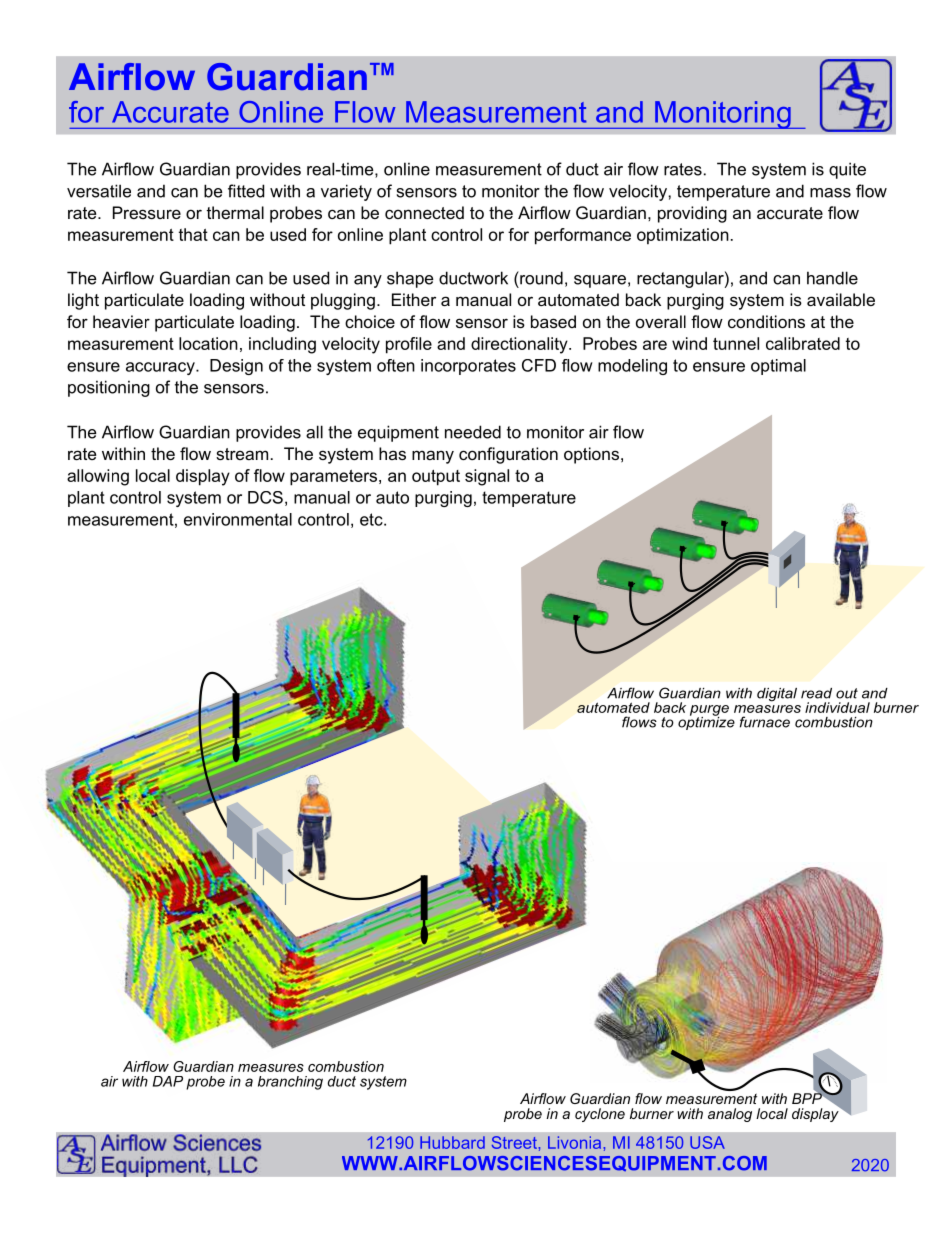 The width and height of the screenshot is (952, 1233). What do you see at coordinates (424, 212) in the screenshot?
I see `connected` at bounding box center [424, 212].
